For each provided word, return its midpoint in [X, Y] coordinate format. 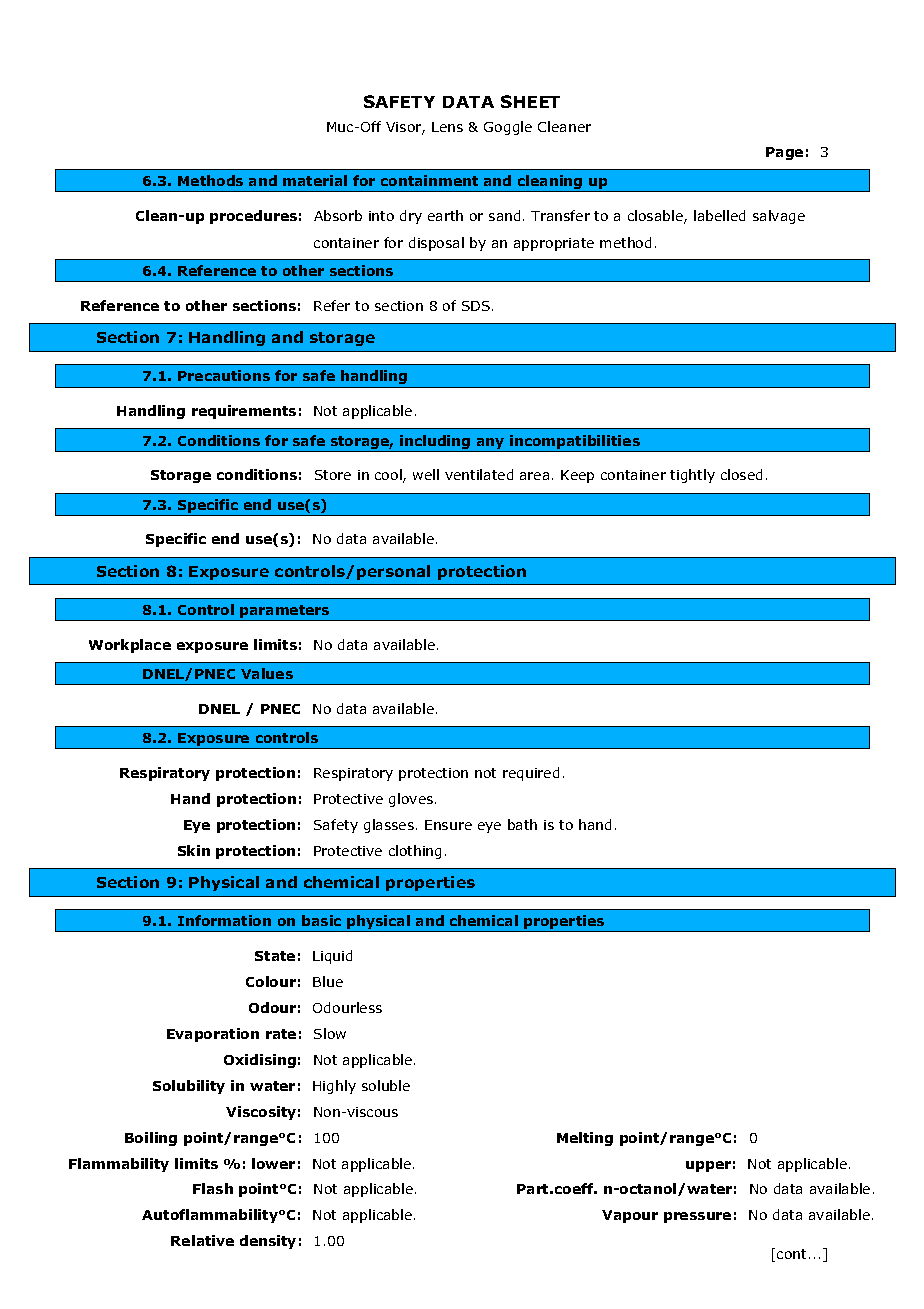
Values [267, 673]
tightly [692, 476]
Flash [213, 1188]
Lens [447, 127]
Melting [585, 1139]
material [315, 180]
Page [784, 153]
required [531, 774]
